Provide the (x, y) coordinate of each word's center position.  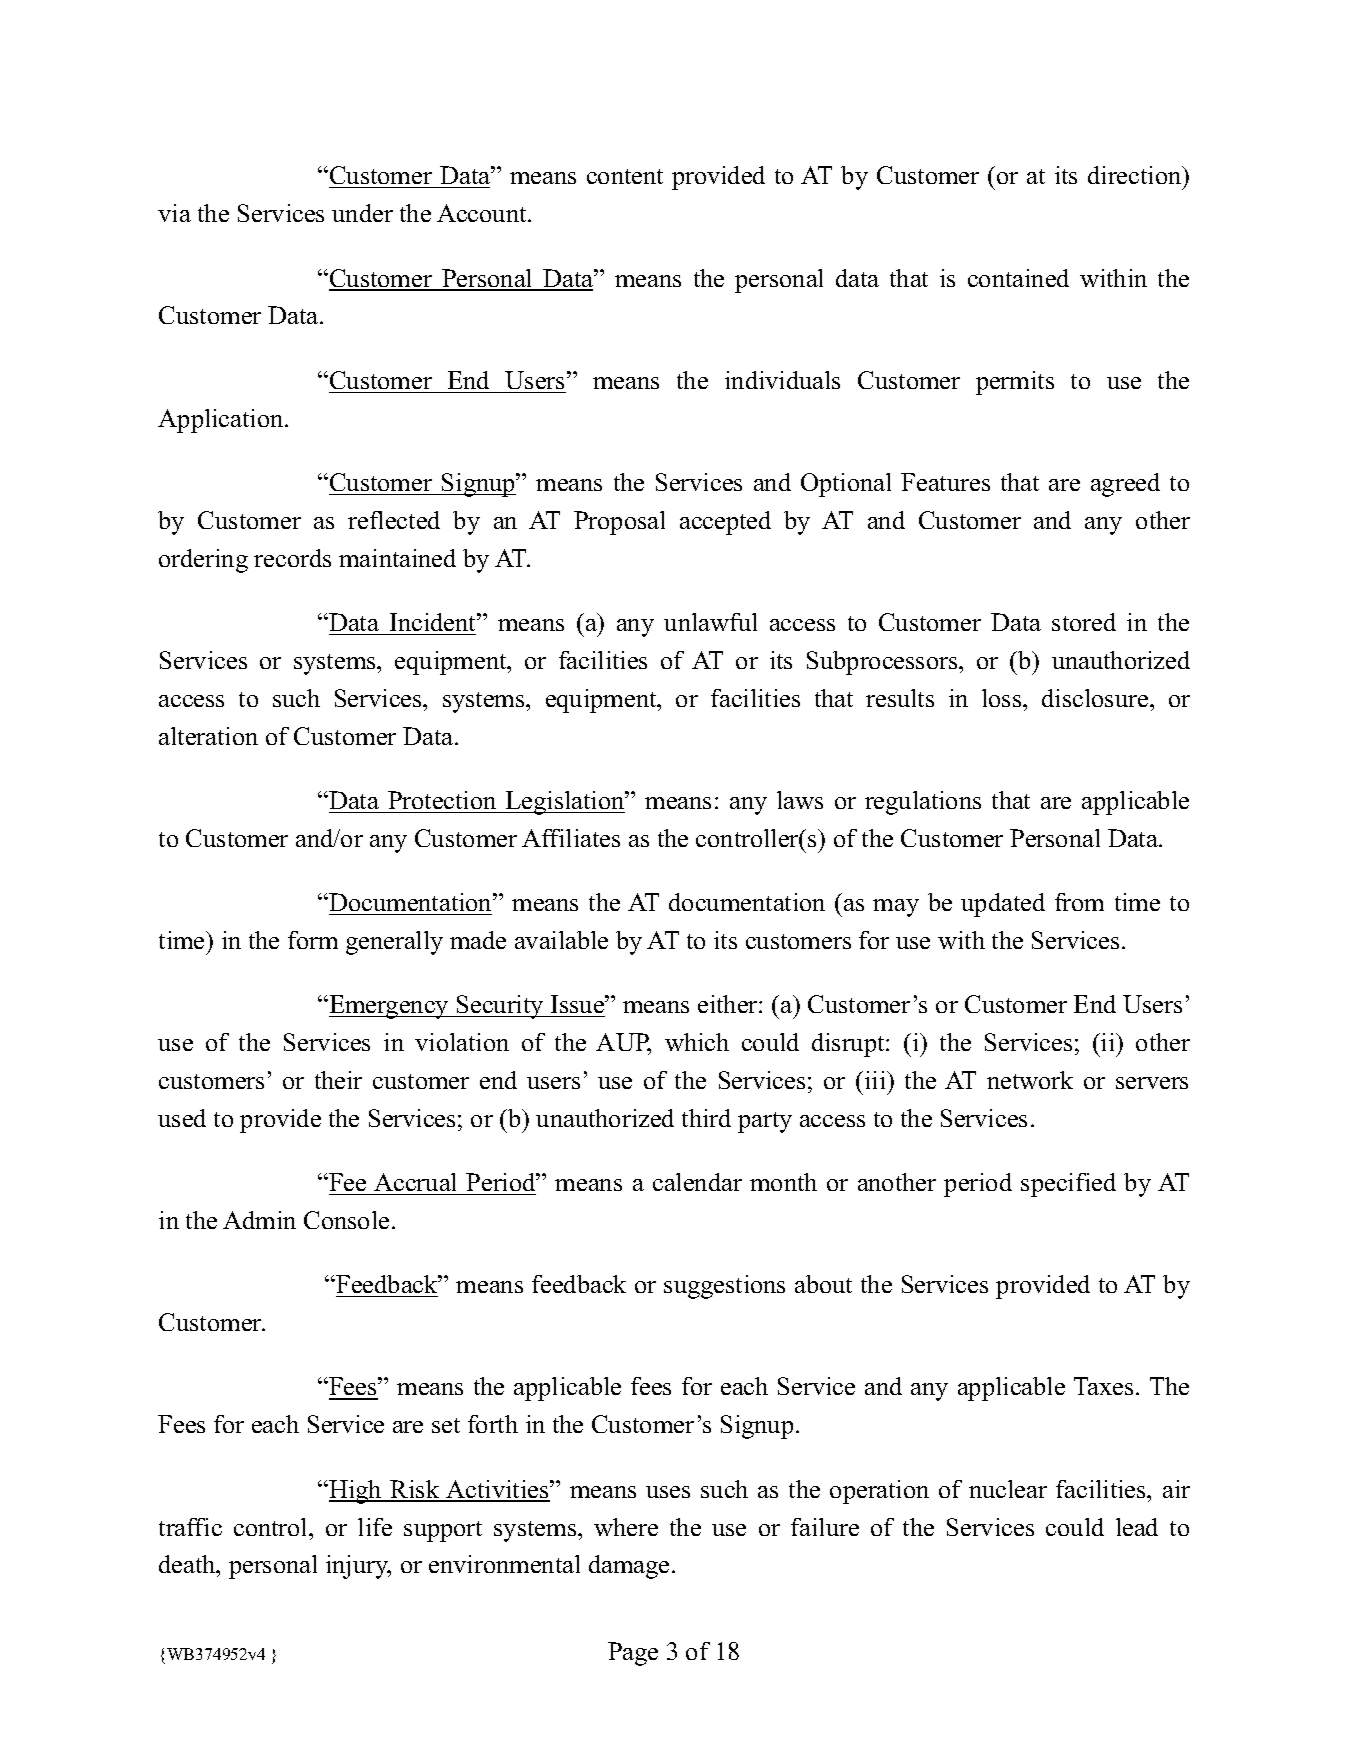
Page (633, 1654)
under (362, 213)
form (313, 940)
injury (358, 1567)
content (625, 176)
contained (1018, 278)
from (1079, 902)
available (561, 940)
